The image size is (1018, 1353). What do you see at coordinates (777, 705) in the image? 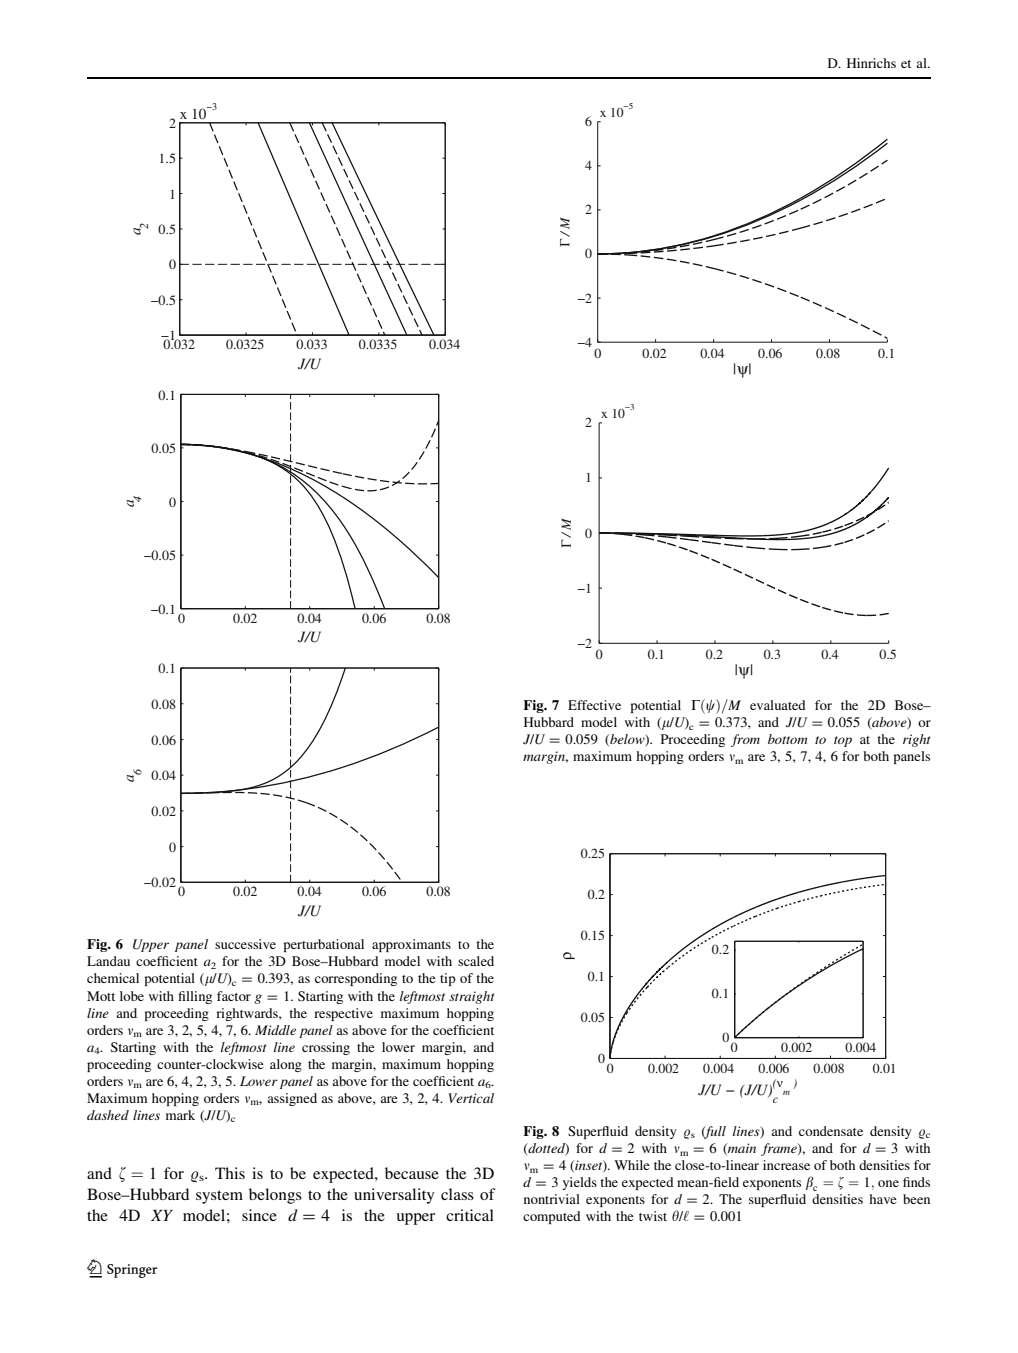
I see `evaluated` at bounding box center [777, 705].
